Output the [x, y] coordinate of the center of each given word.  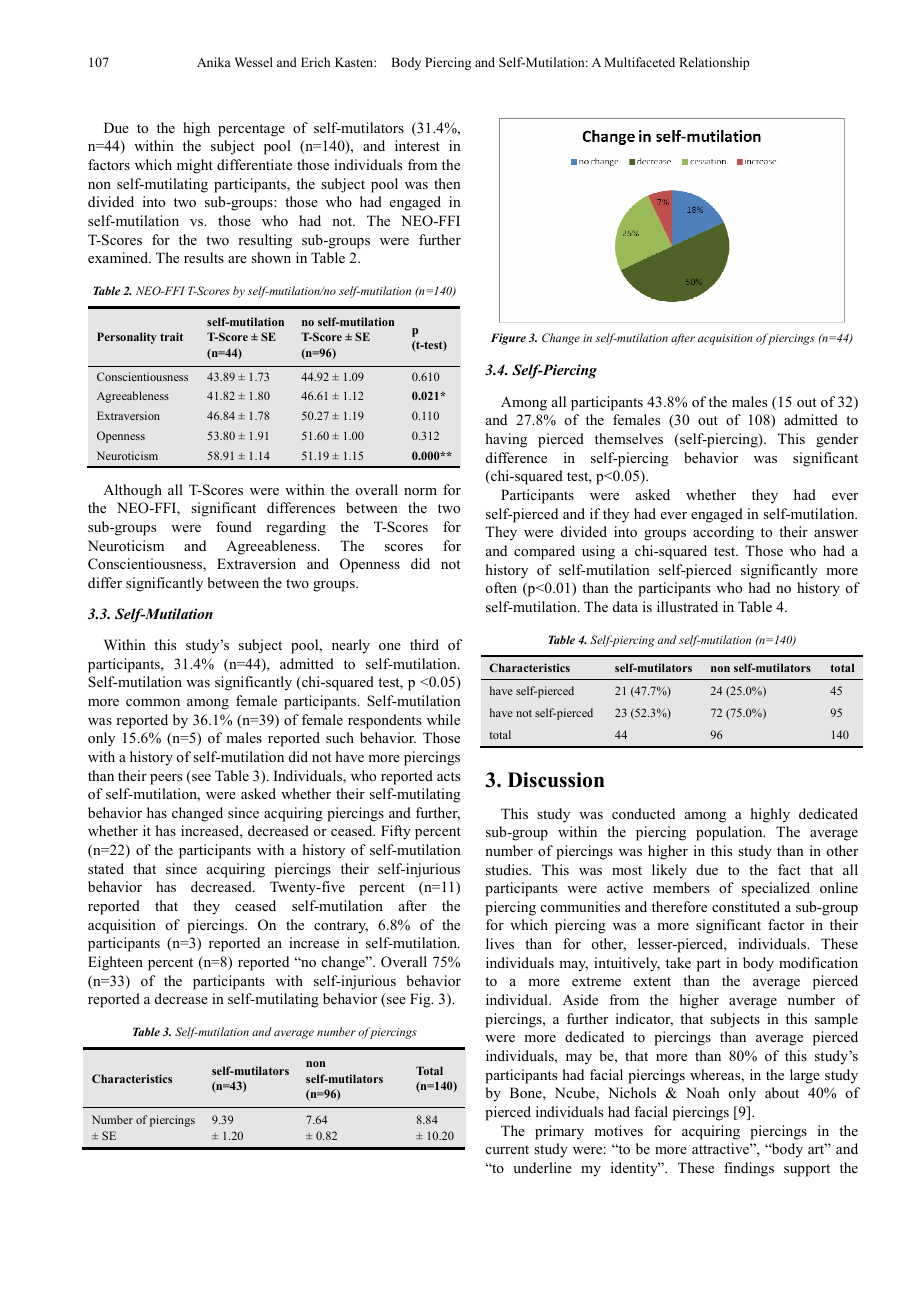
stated [106, 868]
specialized [776, 889]
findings [749, 1169]
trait [171, 336]
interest [417, 145]
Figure [508, 339]
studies [508, 869]
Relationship [714, 63]
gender [837, 440]
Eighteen [115, 963]
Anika [214, 62]
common [153, 702]
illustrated [687, 606]
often [501, 587]
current [507, 1149]
